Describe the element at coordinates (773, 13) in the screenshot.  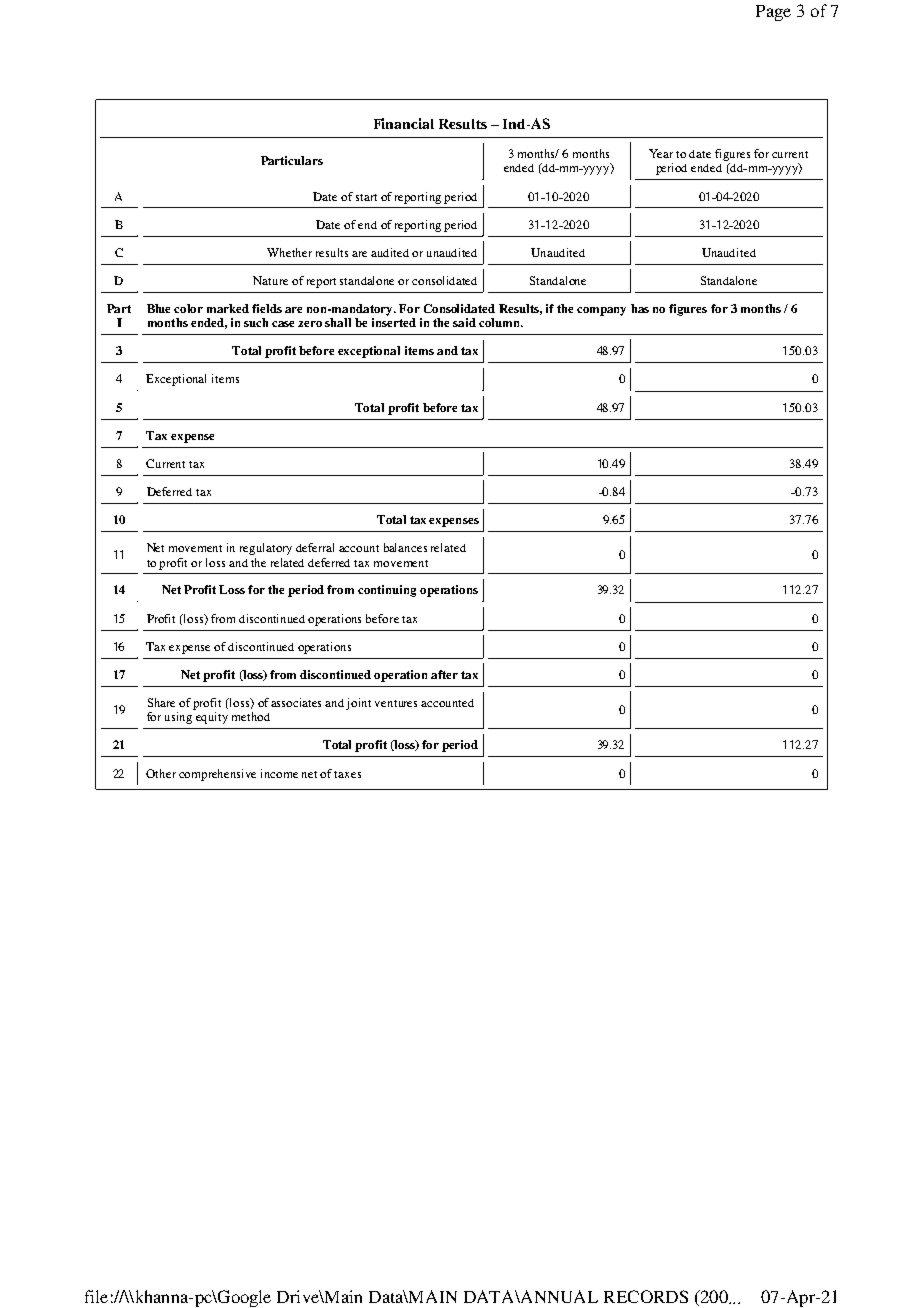
I see `Page` at that location.
